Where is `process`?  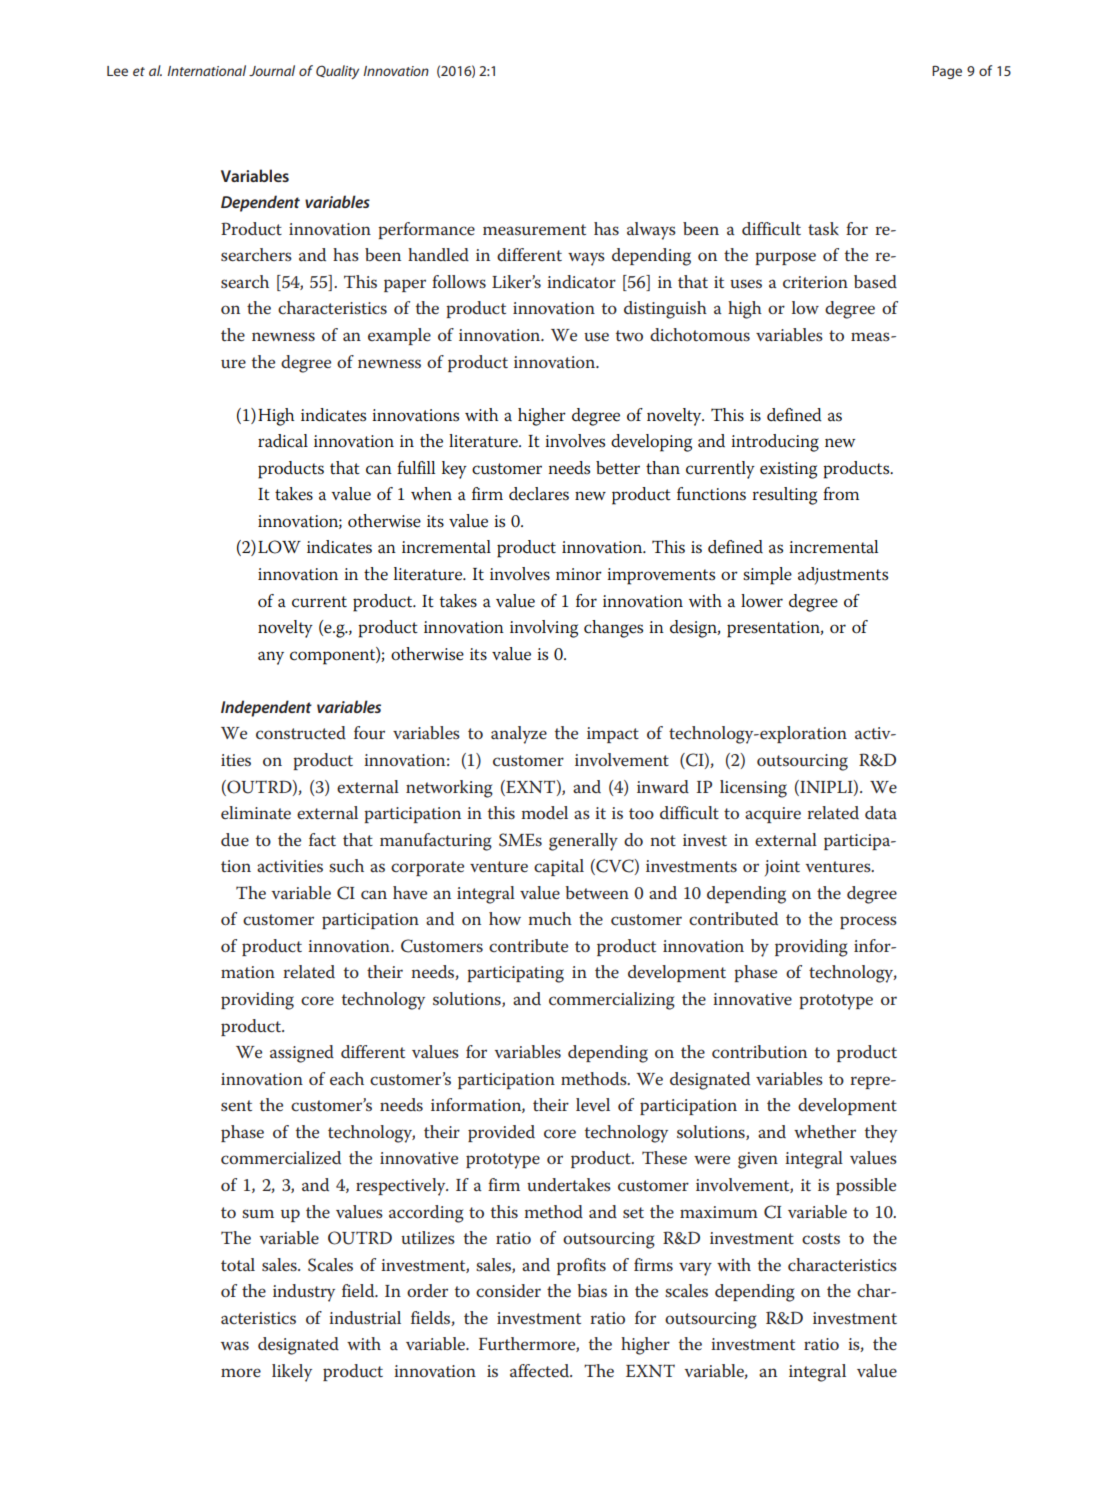
process is located at coordinates (868, 922).
